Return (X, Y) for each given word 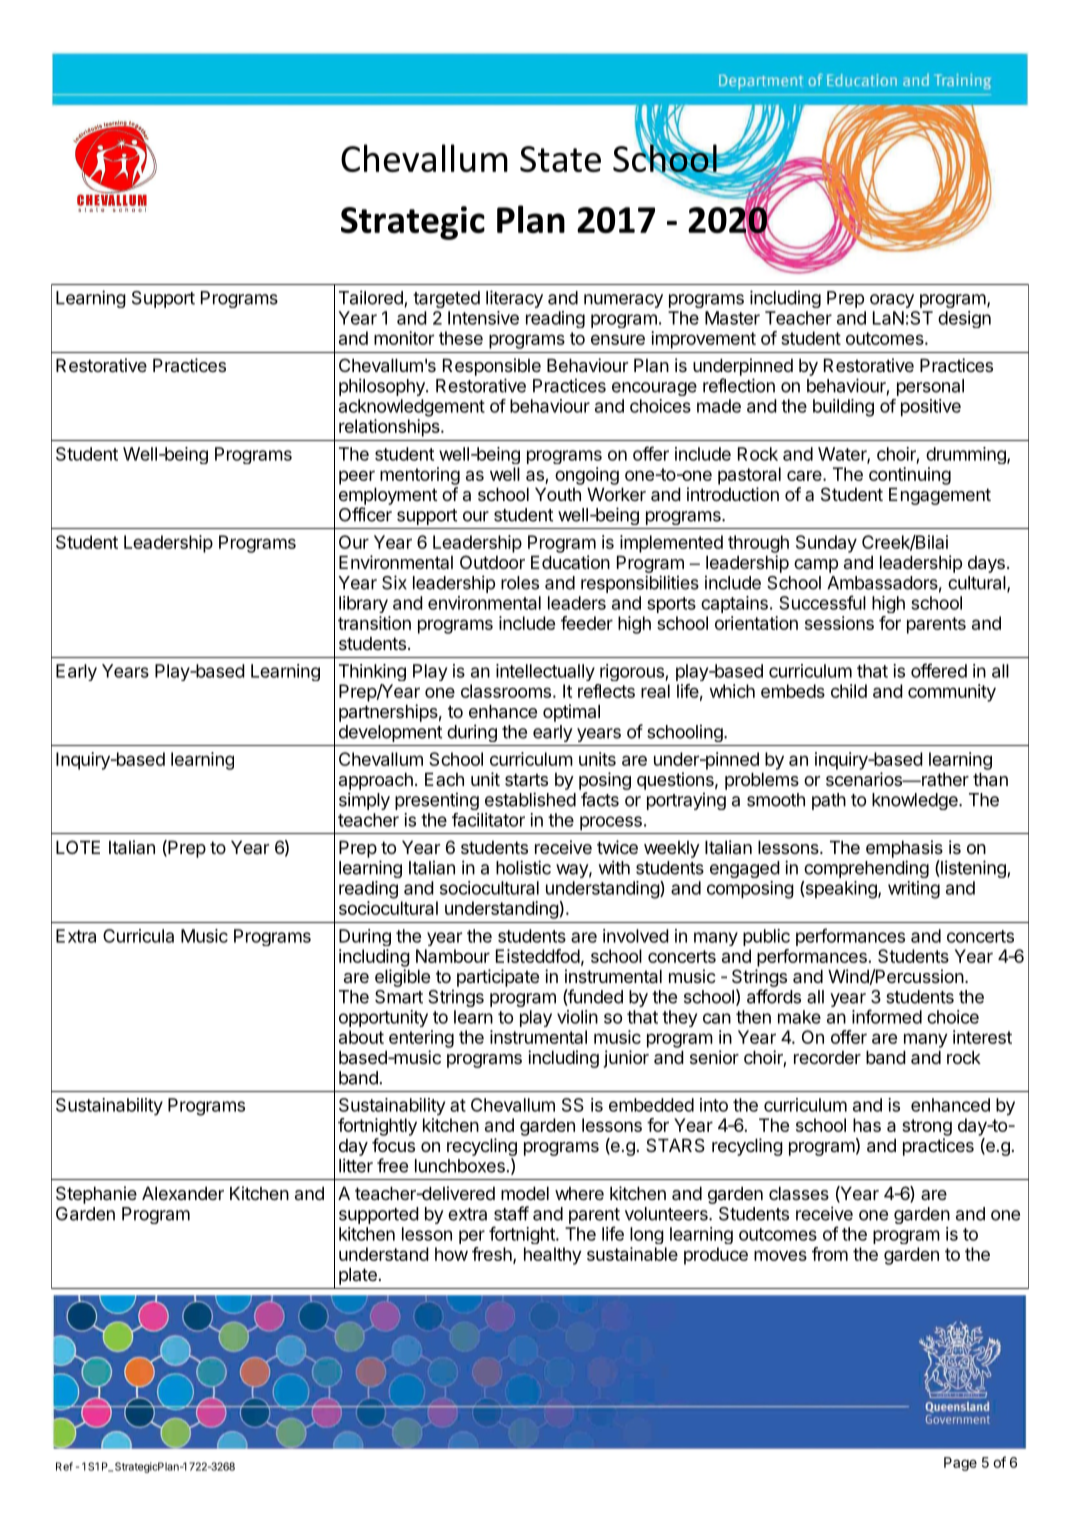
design (964, 319)
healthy (553, 1256)
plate (358, 1276)
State (560, 159)
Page (960, 1464)
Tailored (372, 298)
